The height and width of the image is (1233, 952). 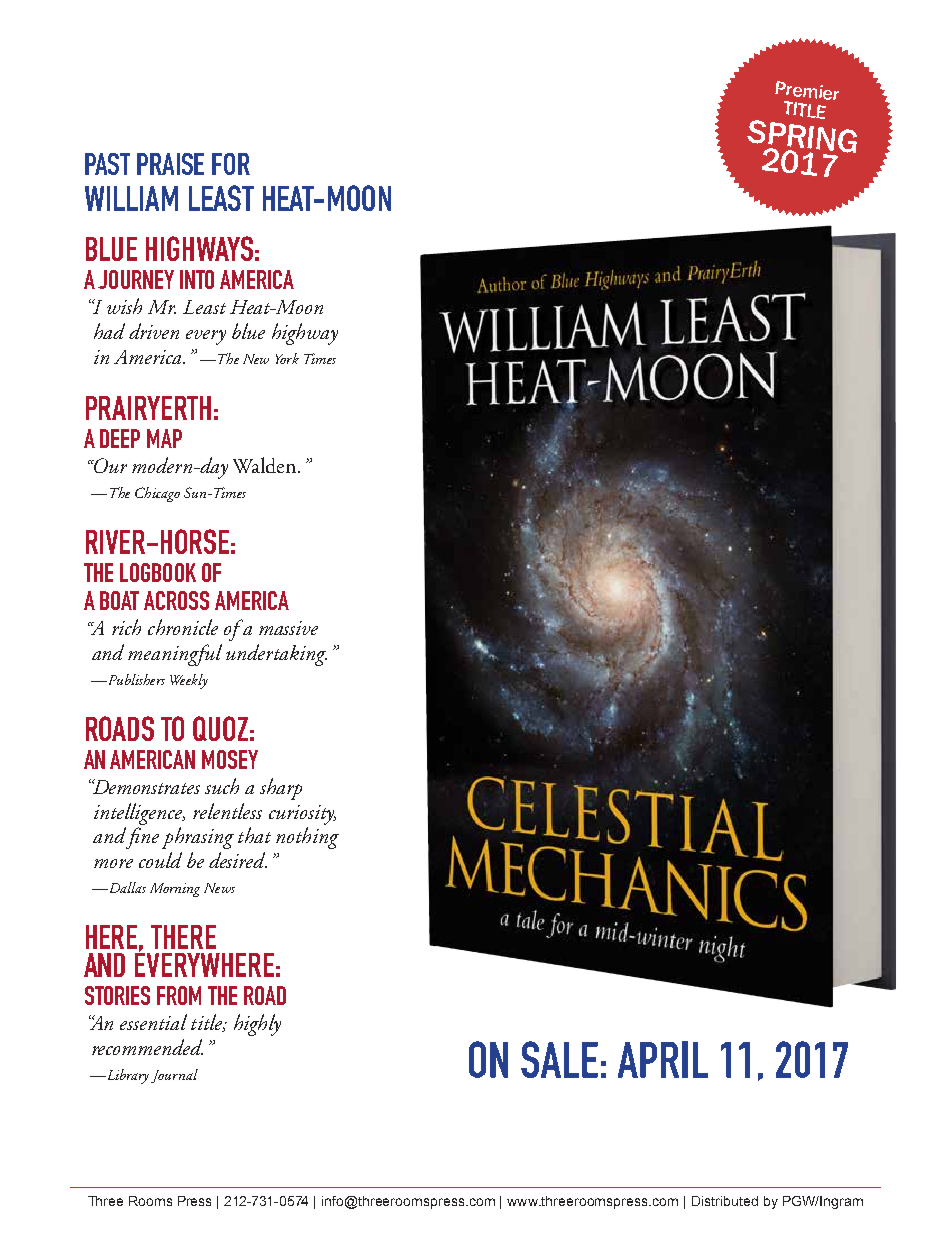 I want to click on PRAISE, so click(x=170, y=164).
